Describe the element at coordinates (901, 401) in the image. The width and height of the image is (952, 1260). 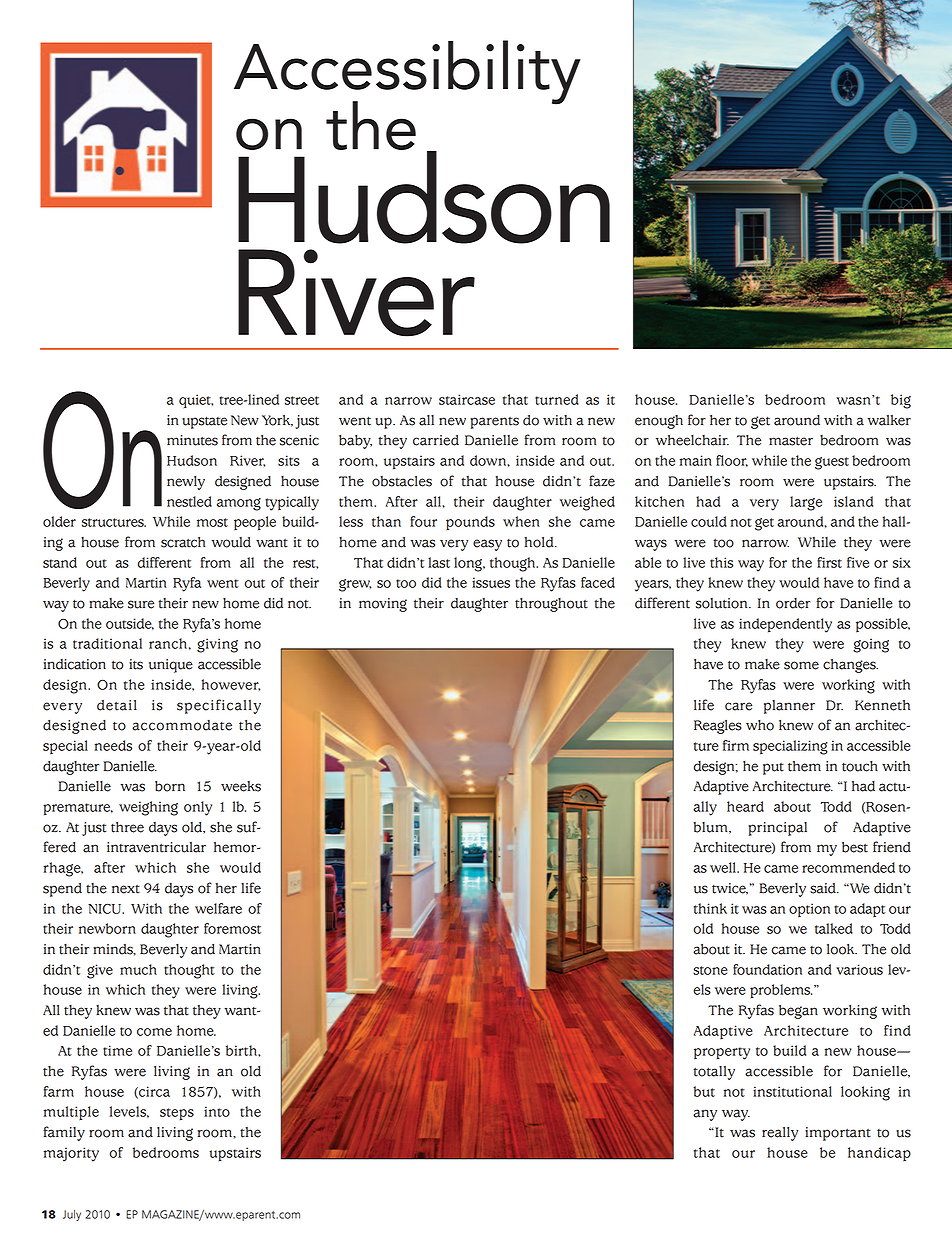
I see `big` at that location.
